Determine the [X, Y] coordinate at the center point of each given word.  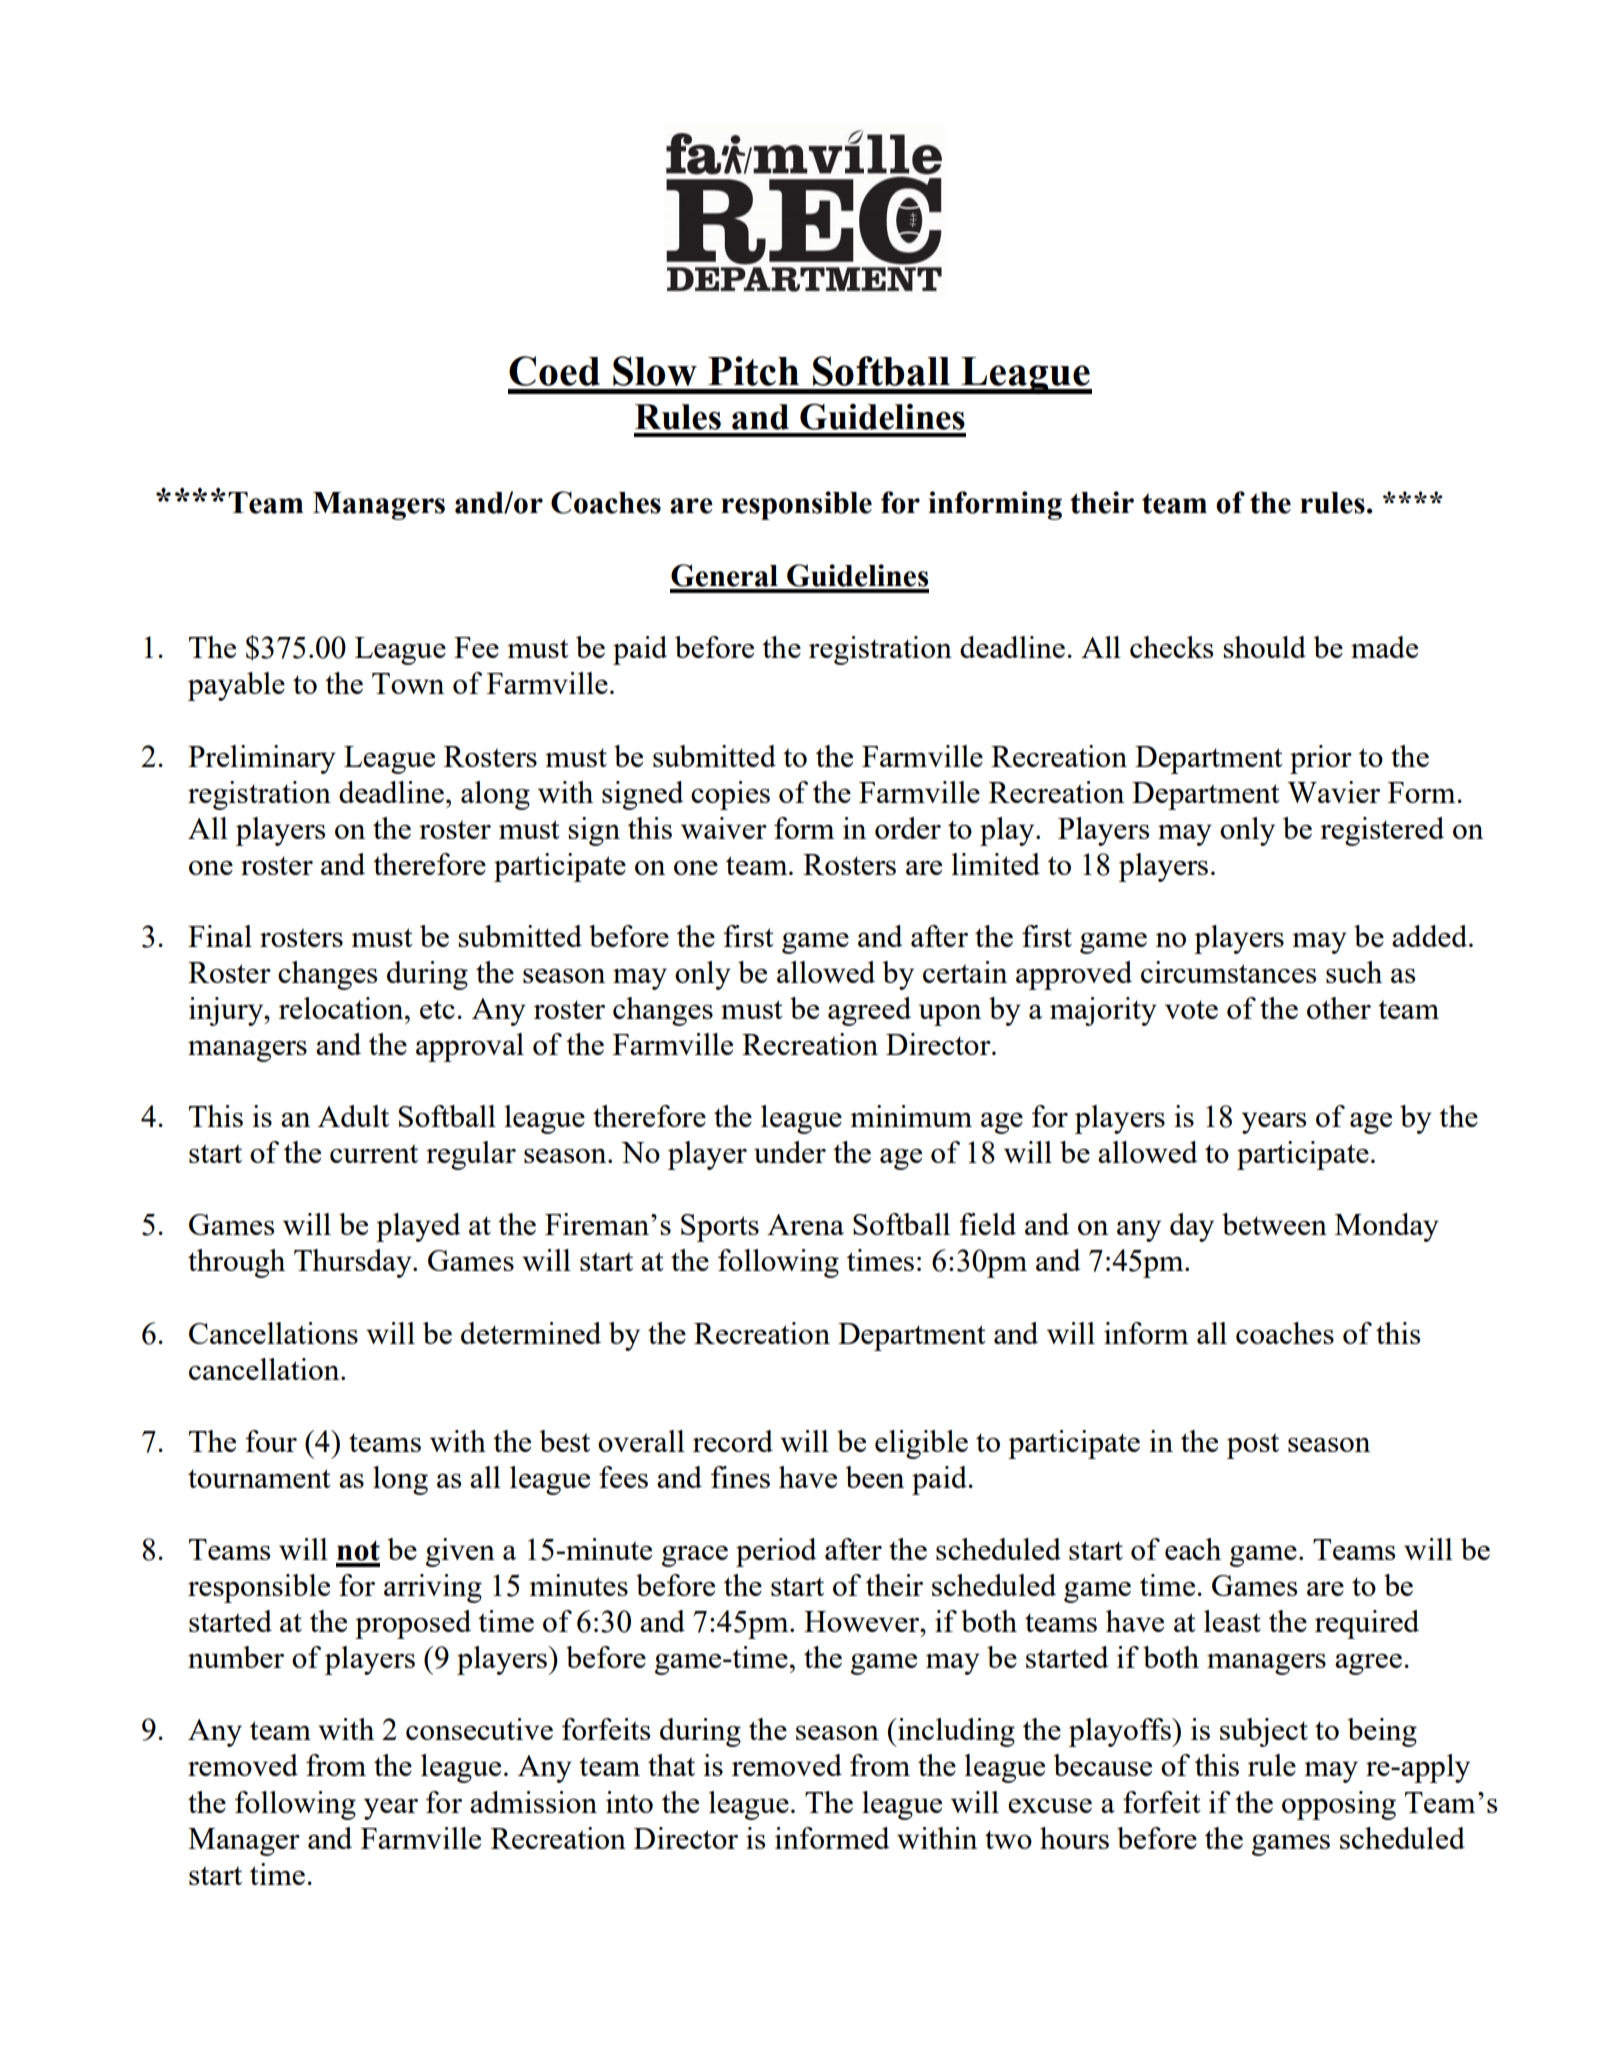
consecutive [479, 1729]
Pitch [753, 371]
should [1264, 647]
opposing [1339, 1805]
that [671, 1765]
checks [1171, 647]
